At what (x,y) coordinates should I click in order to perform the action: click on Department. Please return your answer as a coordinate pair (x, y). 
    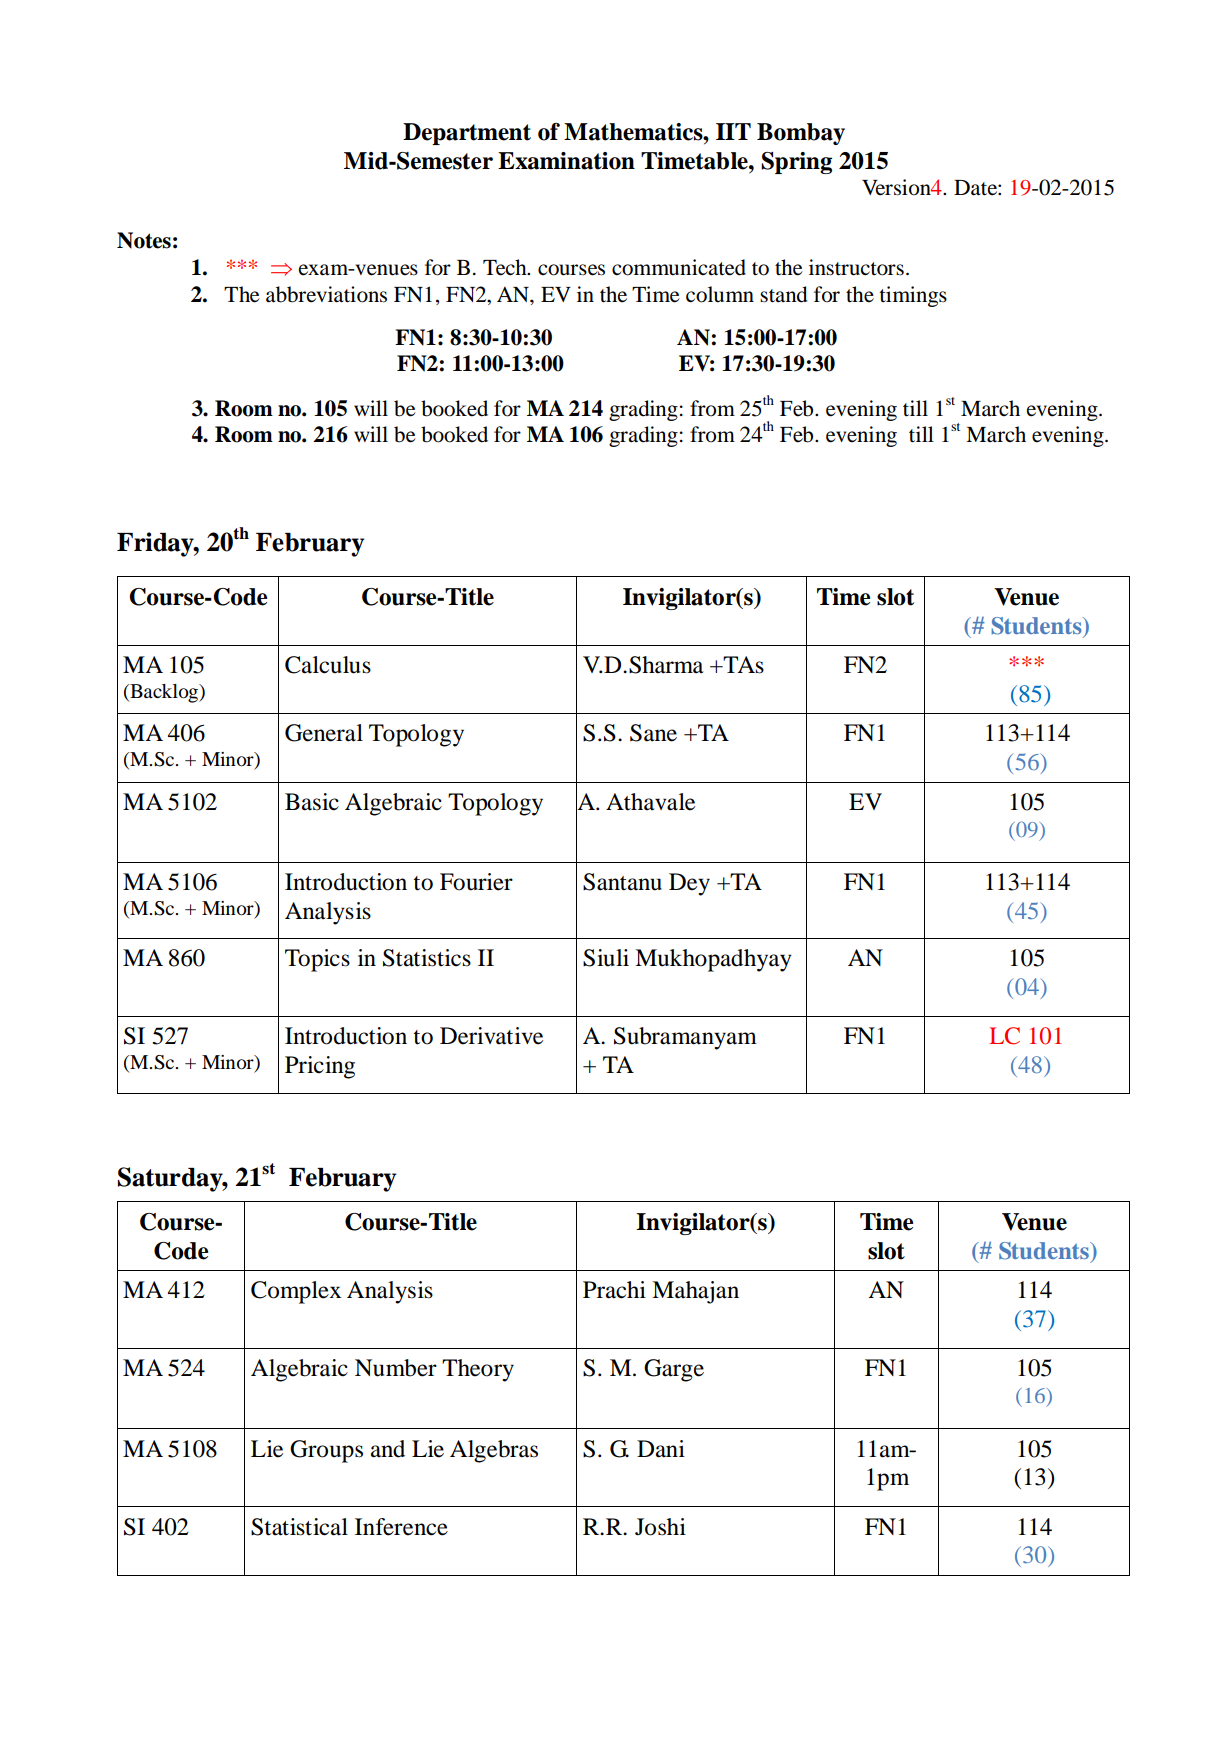
    Looking at the image, I should click on (467, 134).
